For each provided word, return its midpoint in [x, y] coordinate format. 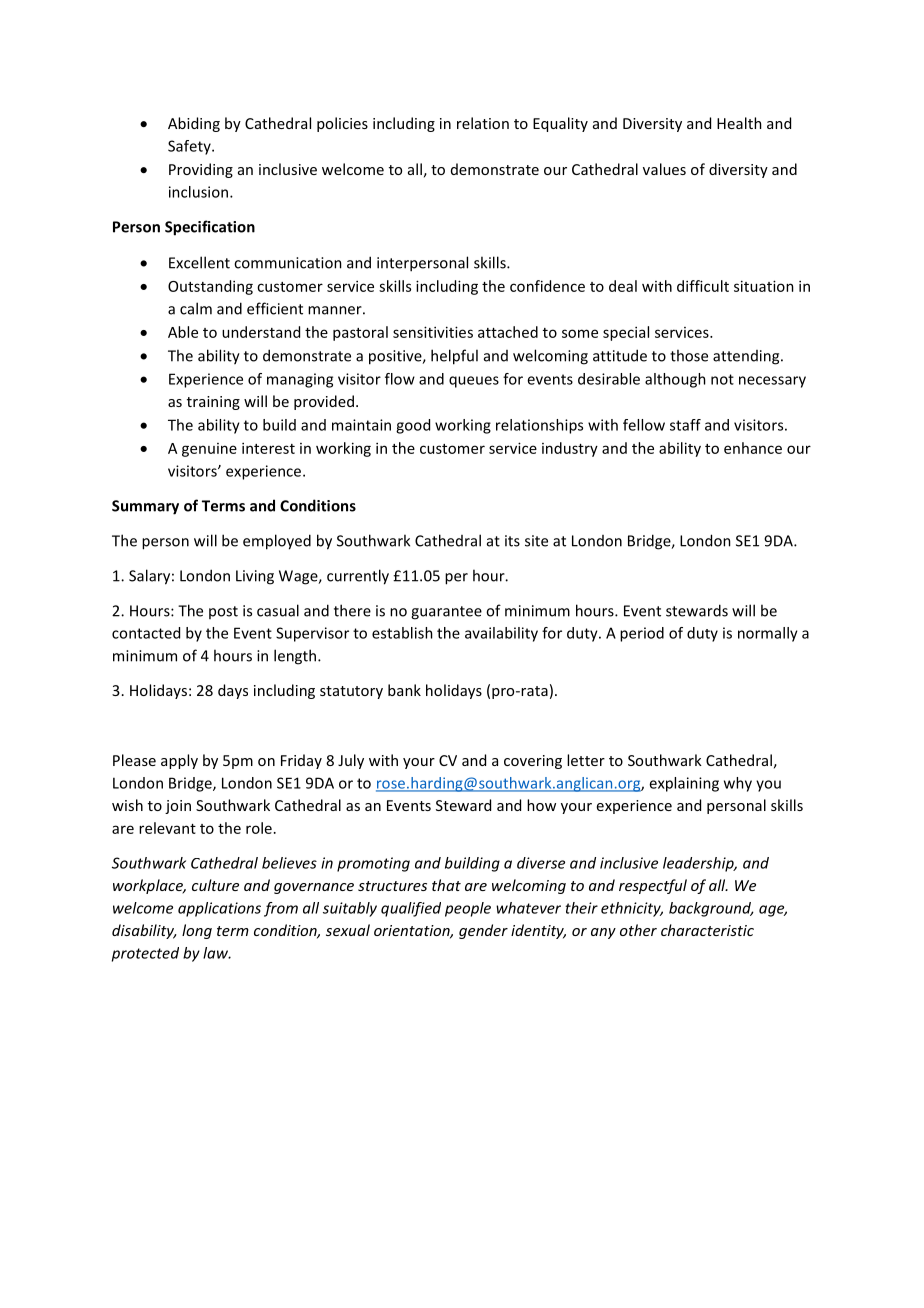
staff [685, 425]
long [197, 931]
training [213, 403]
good [413, 426]
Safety [190, 147]
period [642, 634]
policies [342, 124]
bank [404, 690]
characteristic [707, 930]
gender [483, 931]
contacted [146, 633]
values [664, 169]
